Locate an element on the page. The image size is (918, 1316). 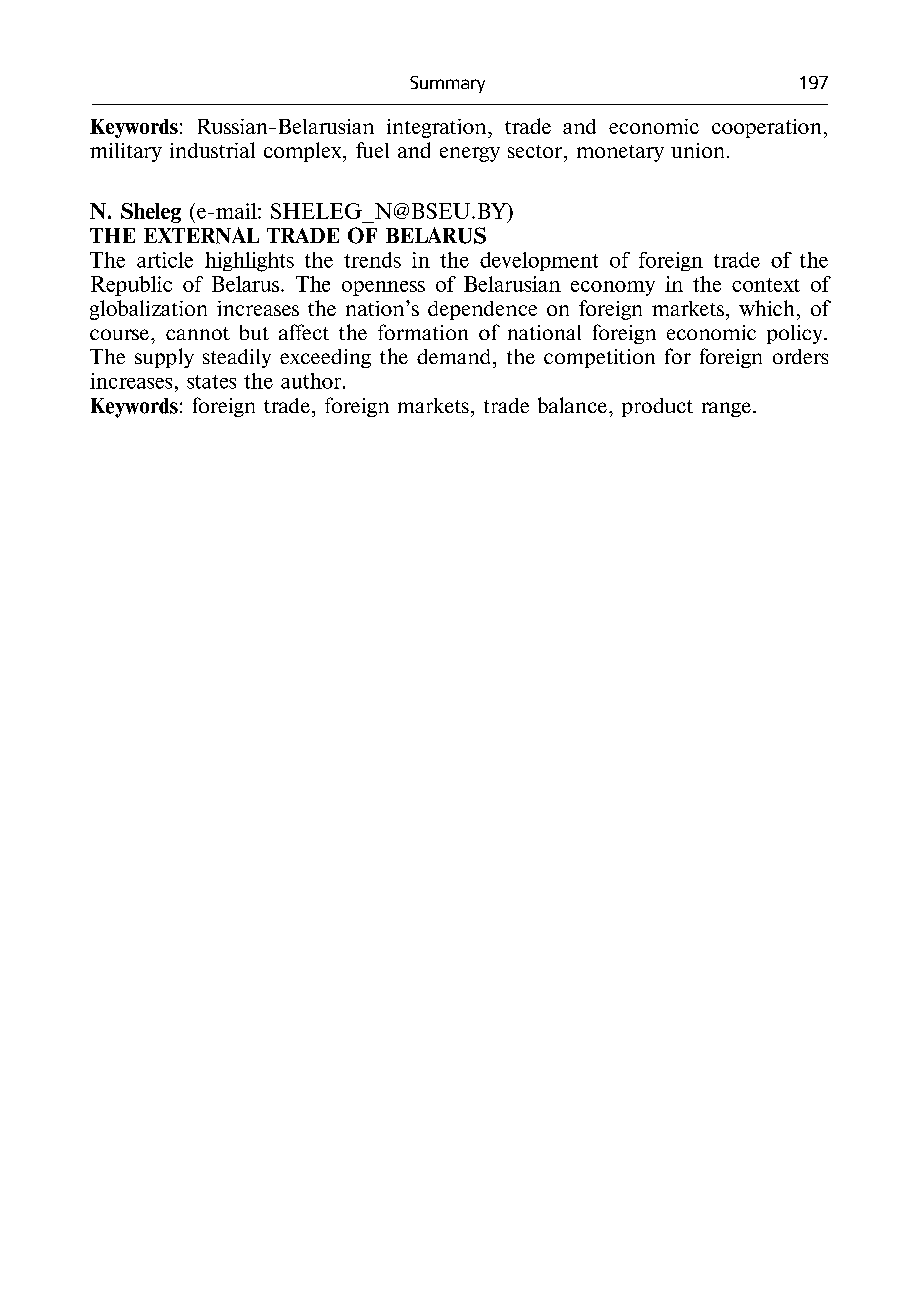
states is located at coordinates (211, 382).
